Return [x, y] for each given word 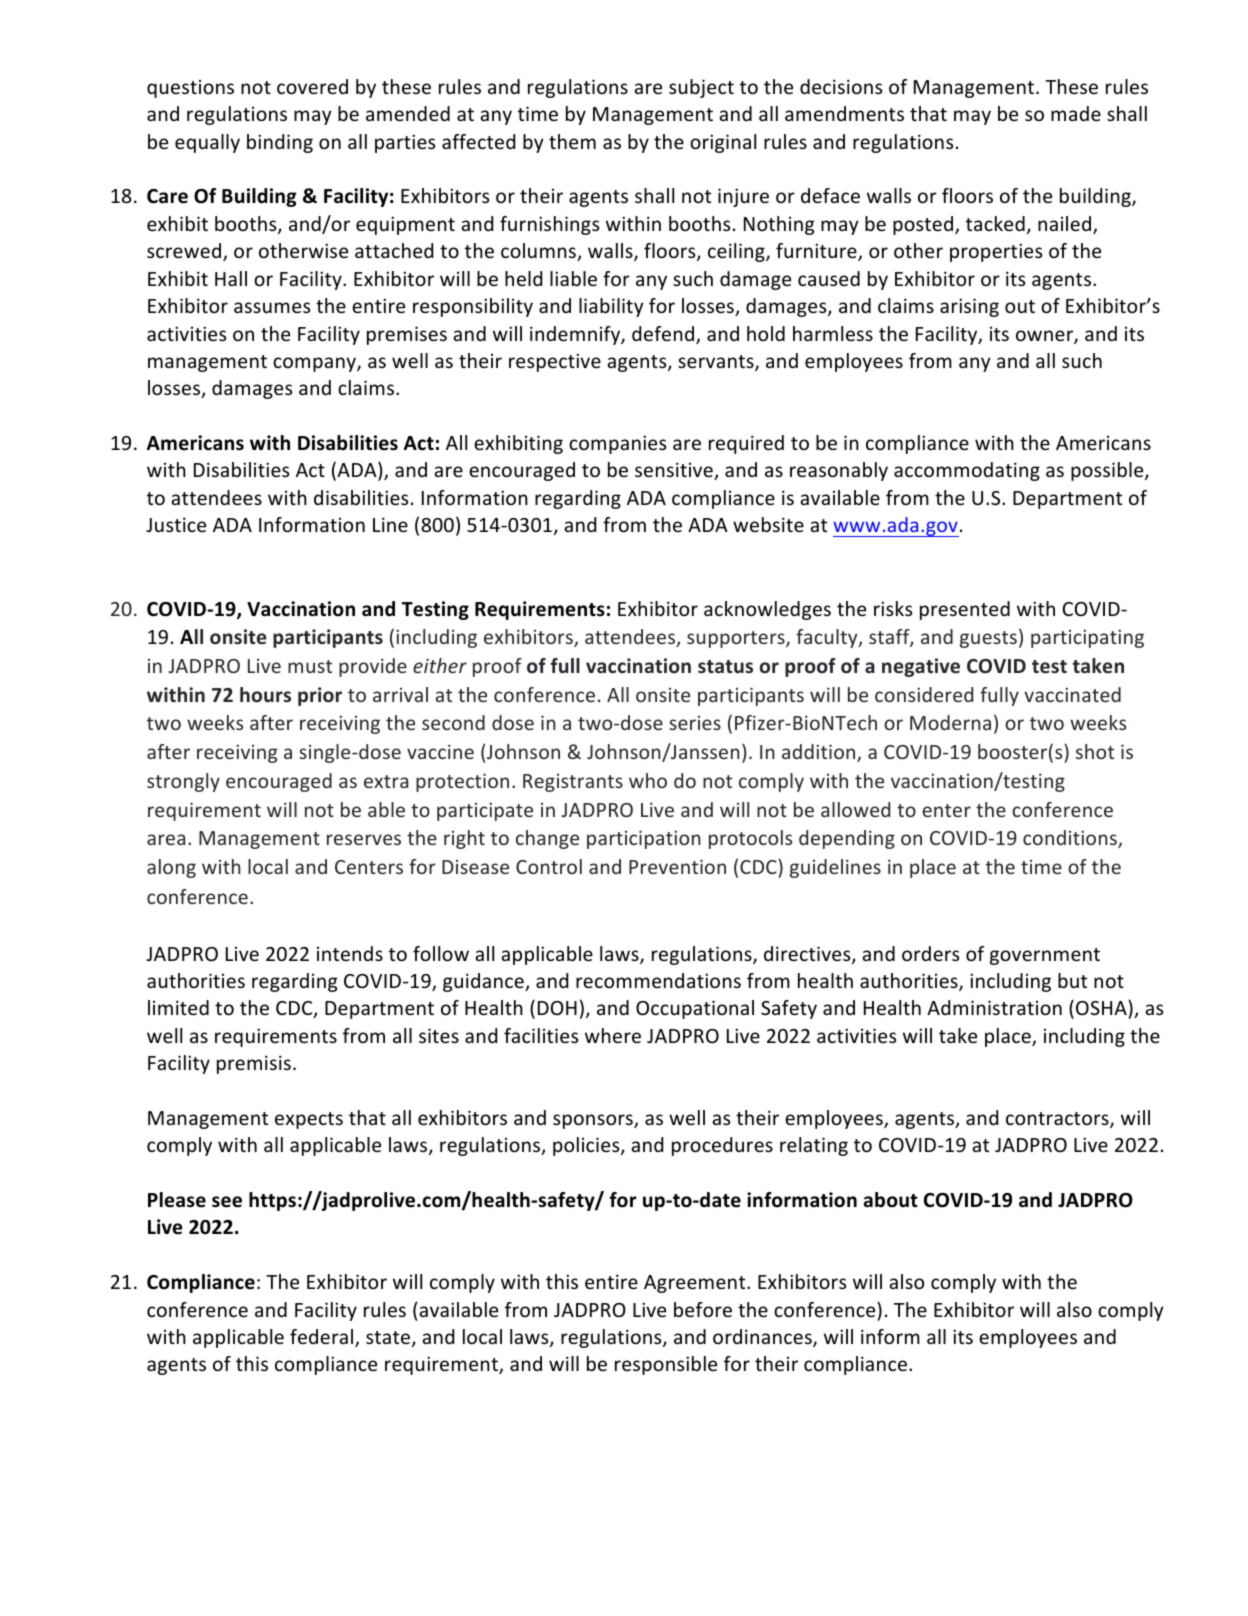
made [1076, 113]
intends [350, 953]
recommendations [658, 980]
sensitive [675, 471]
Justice [176, 524]
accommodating [967, 471]
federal [323, 1338]
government [1045, 956]
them [572, 141]
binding [280, 143]
